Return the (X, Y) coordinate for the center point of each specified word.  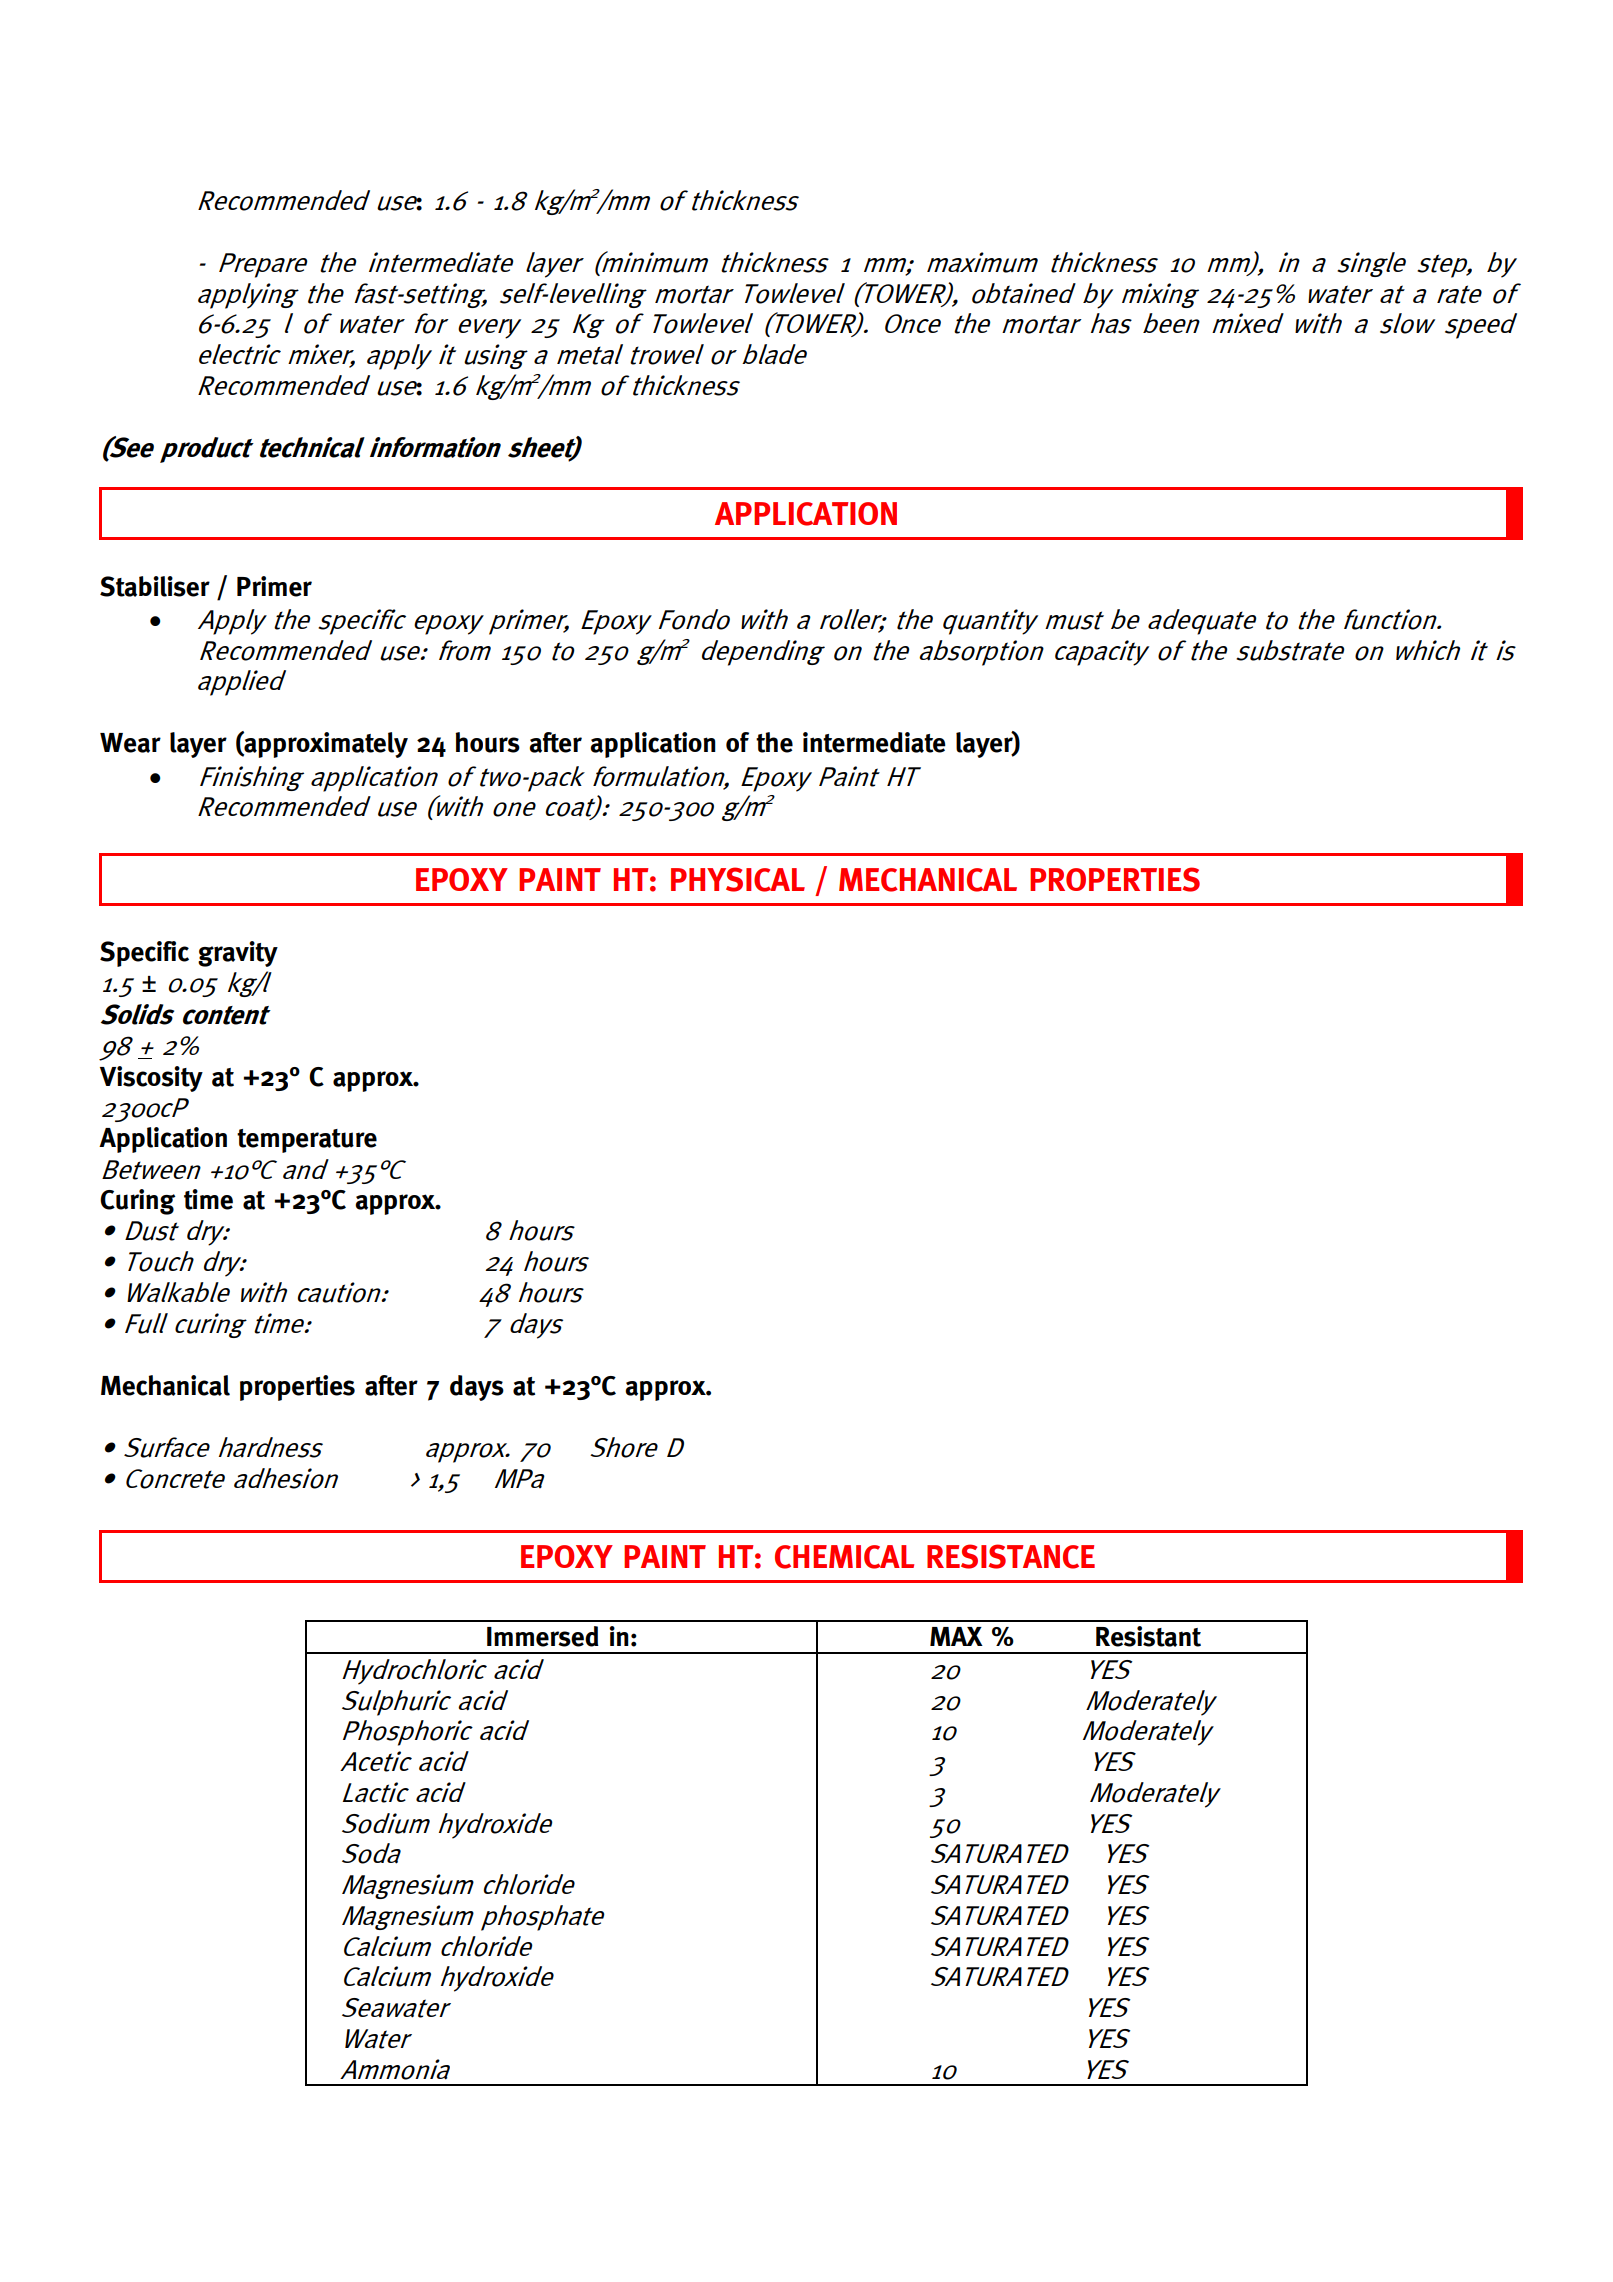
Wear (130, 743)
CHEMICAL (844, 1557)
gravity (238, 954)
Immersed (543, 1636)
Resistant (1148, 1636)
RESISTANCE (1011, 1556)
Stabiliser (155, 586)
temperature (307, 1141)
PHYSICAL (738, 879)
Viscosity (151, 1079)
